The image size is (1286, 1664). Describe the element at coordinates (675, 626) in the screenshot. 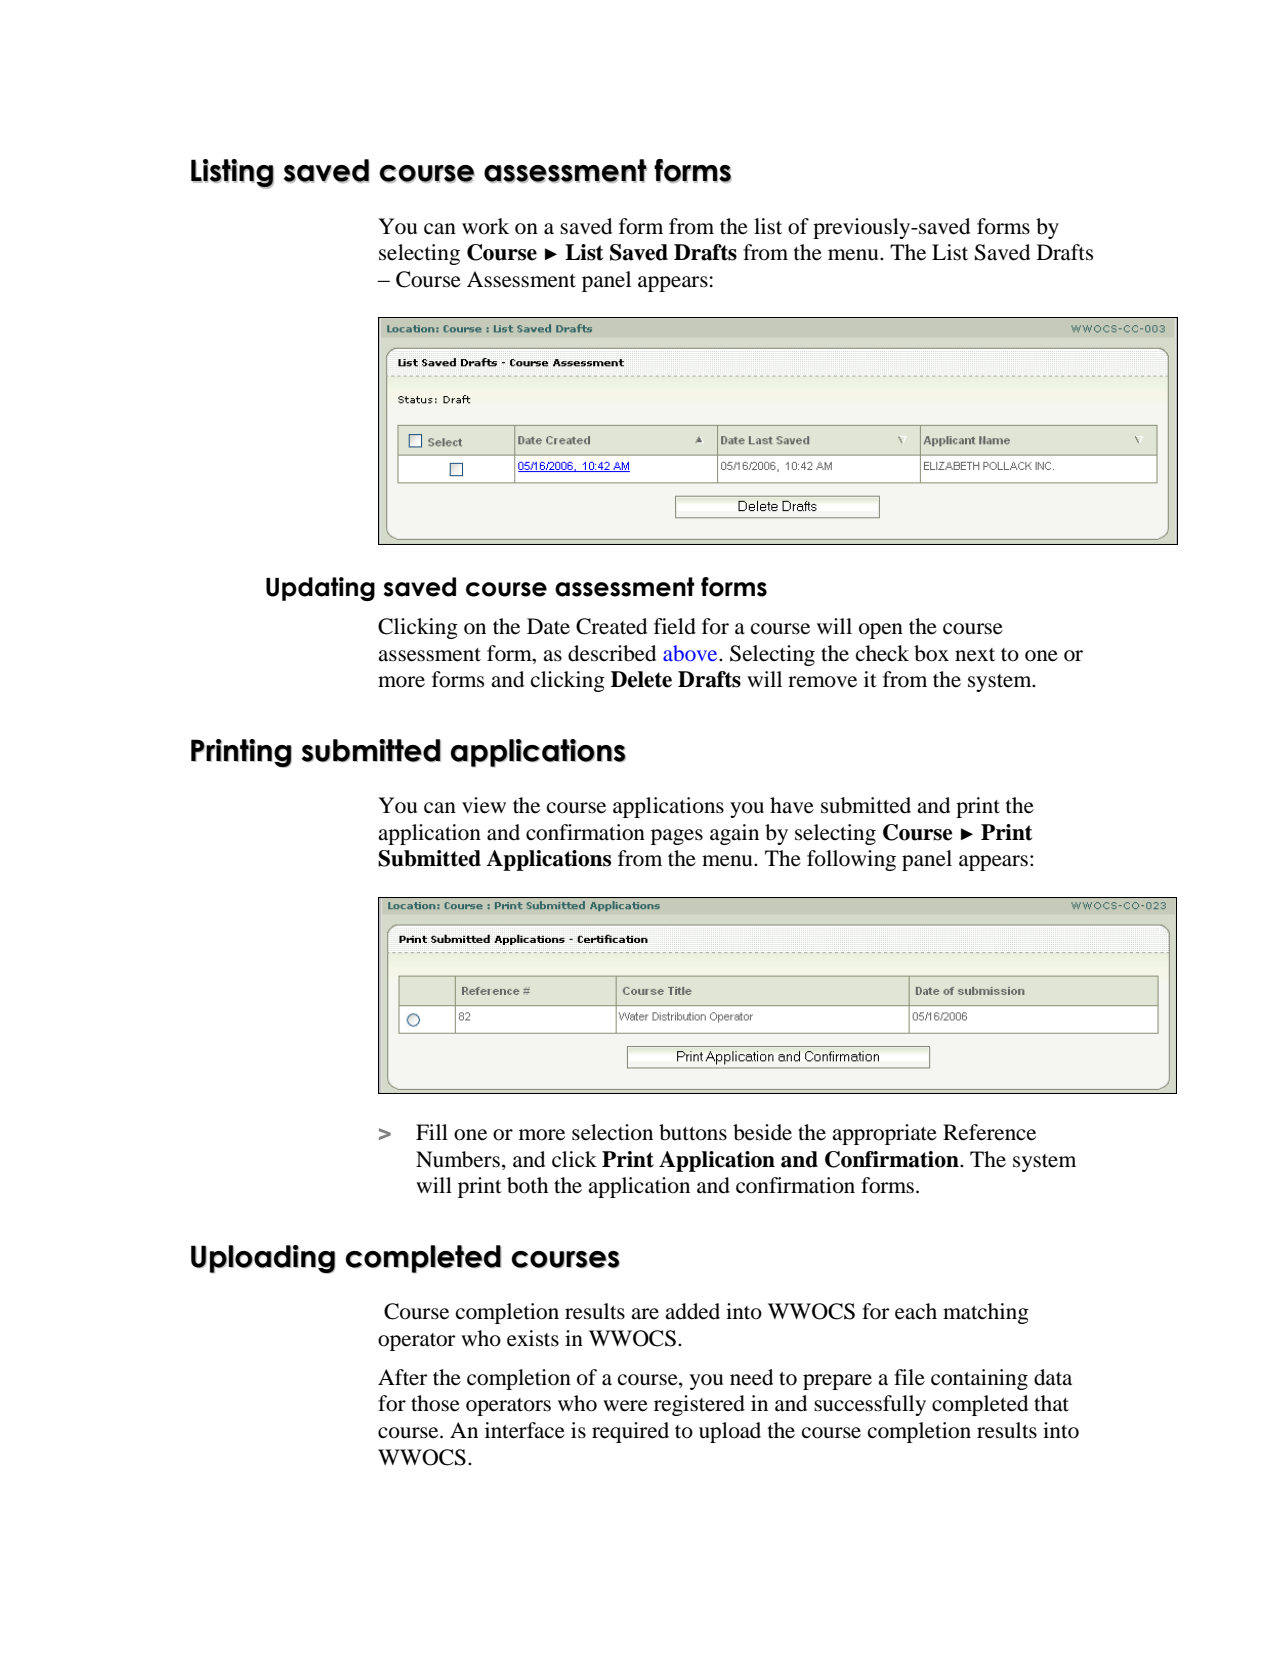

I see `field` at that location.
